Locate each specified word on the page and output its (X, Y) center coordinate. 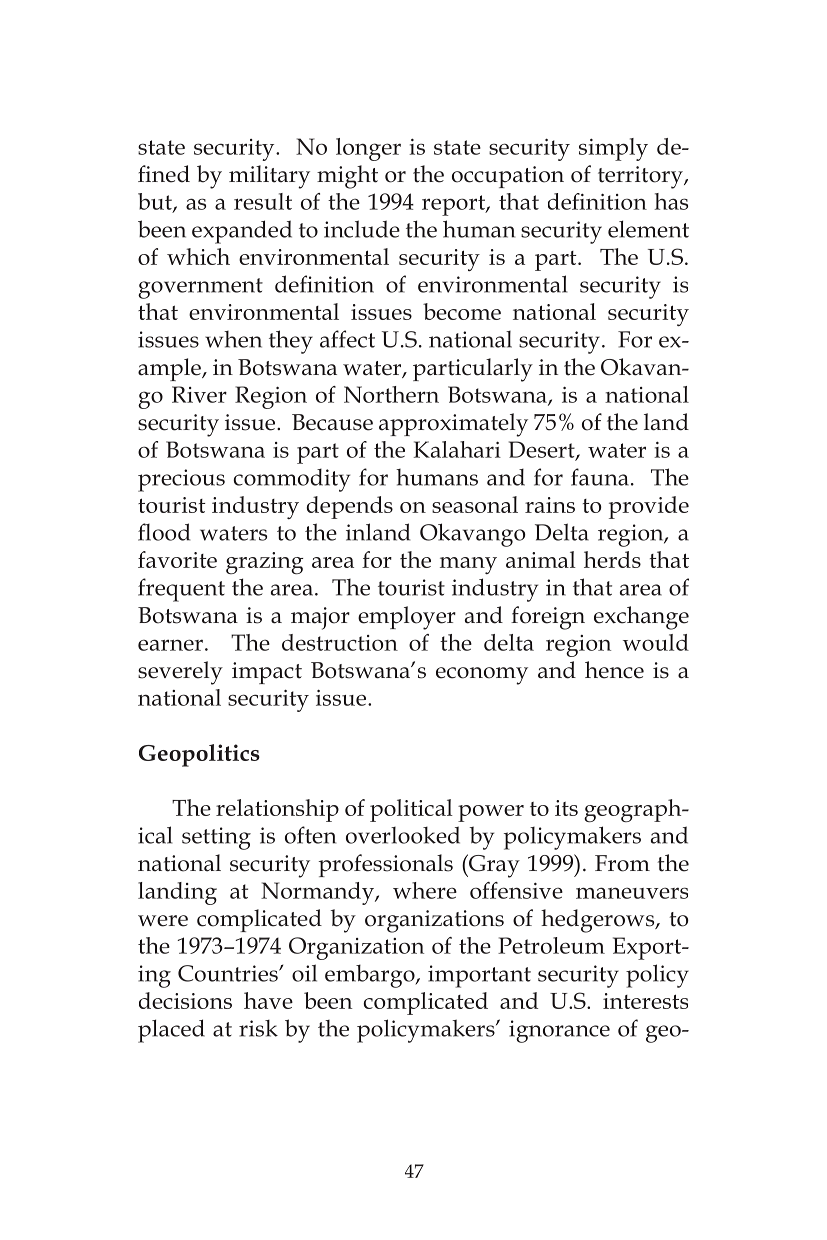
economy (482, 676)
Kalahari (457, 449)
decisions (185, 1000)
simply (613, 149)
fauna (600, 477)
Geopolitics (199, 755)
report (454, 205)
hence (614, 670)
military (269, 177)
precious (181, 480)
